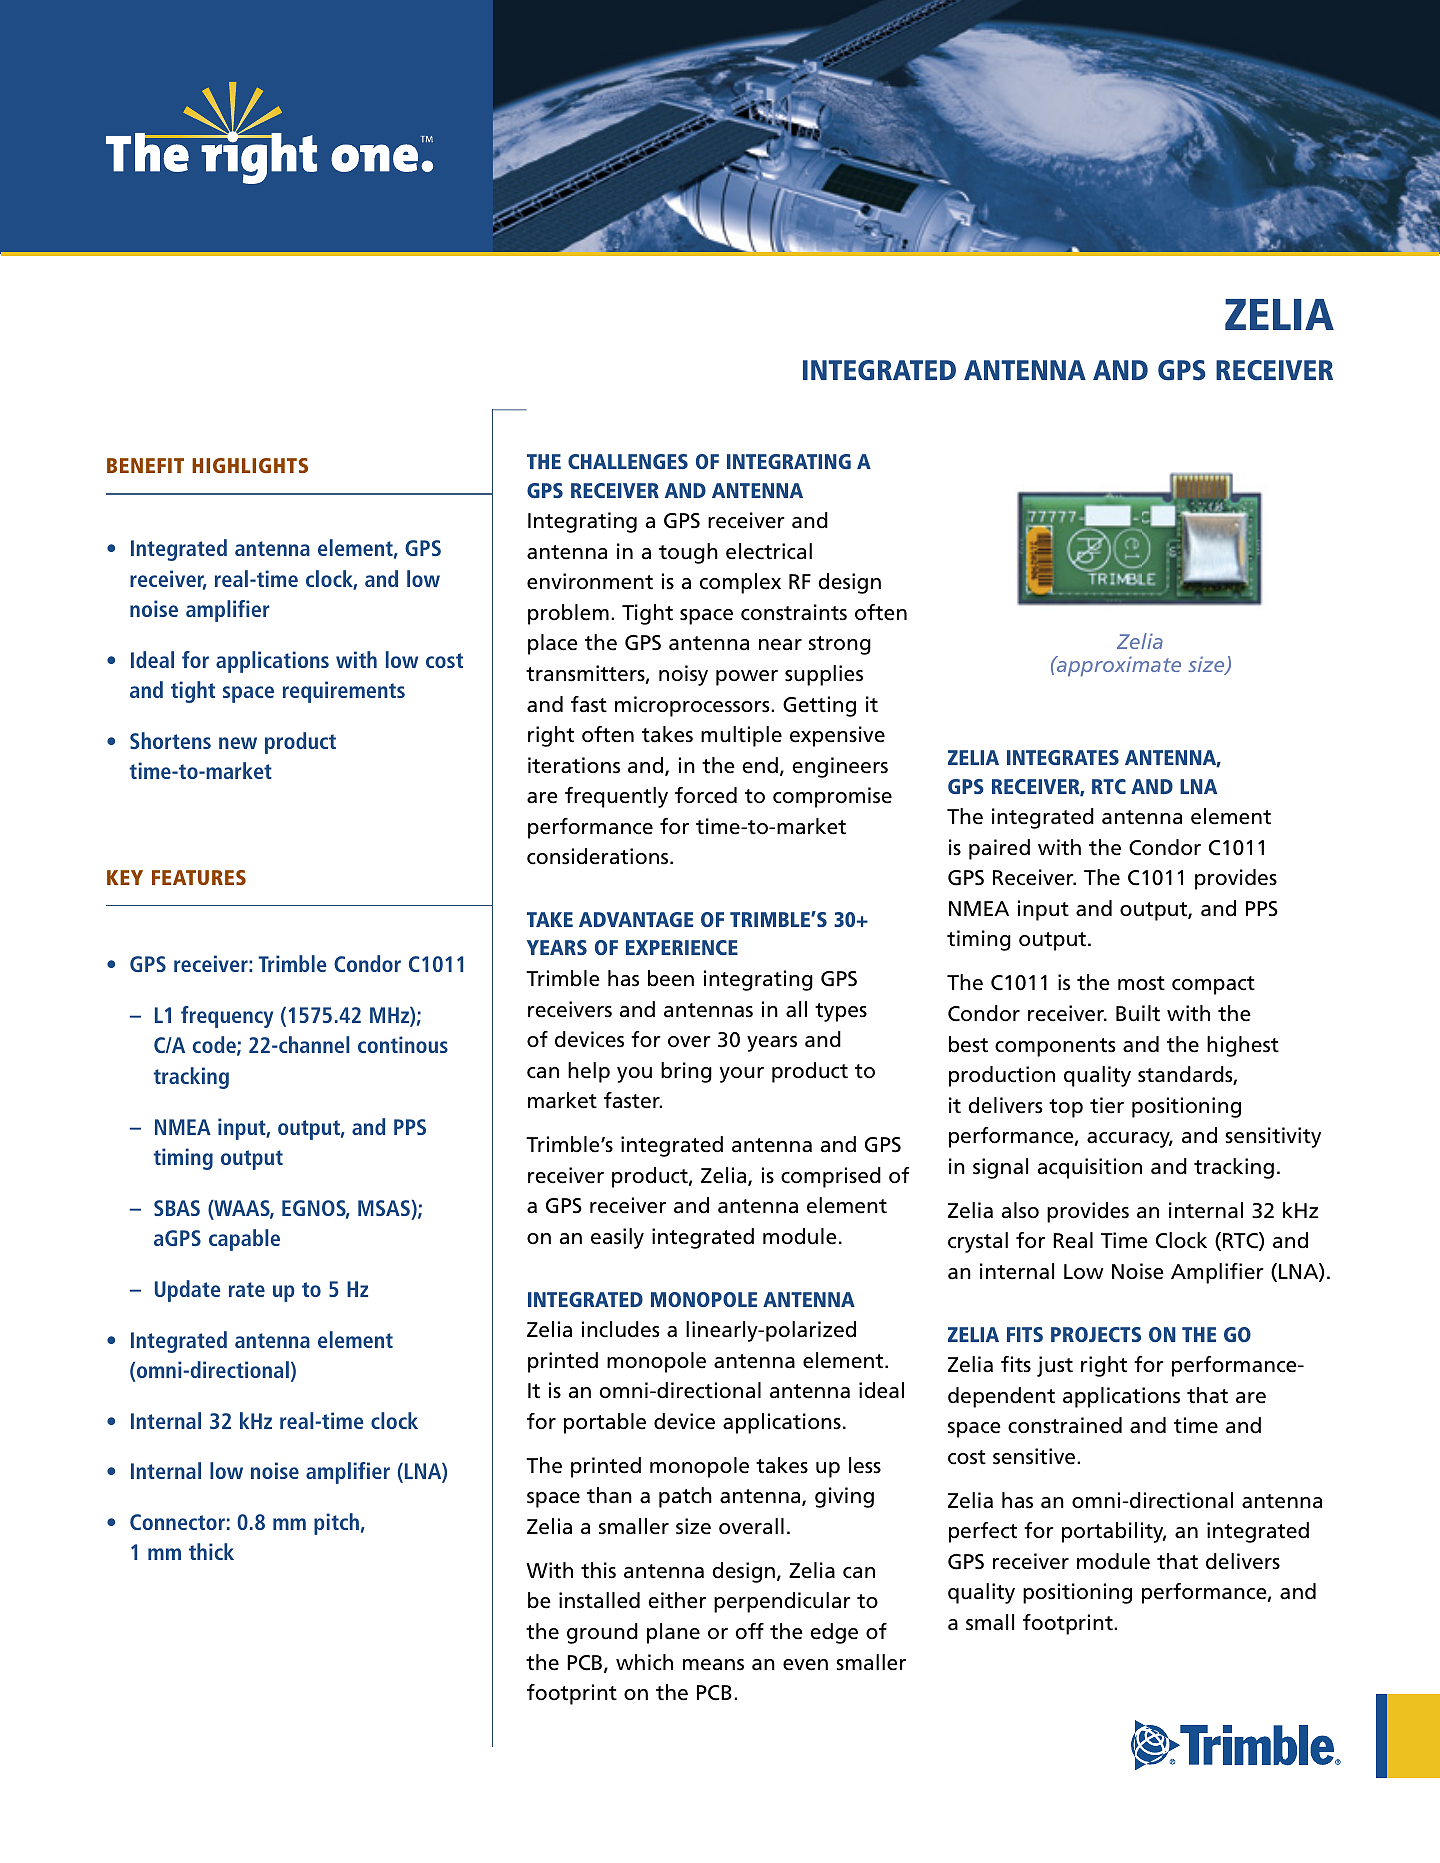 This document has height=1863, width=1440. I want to click on your, so click(742, 1075).
